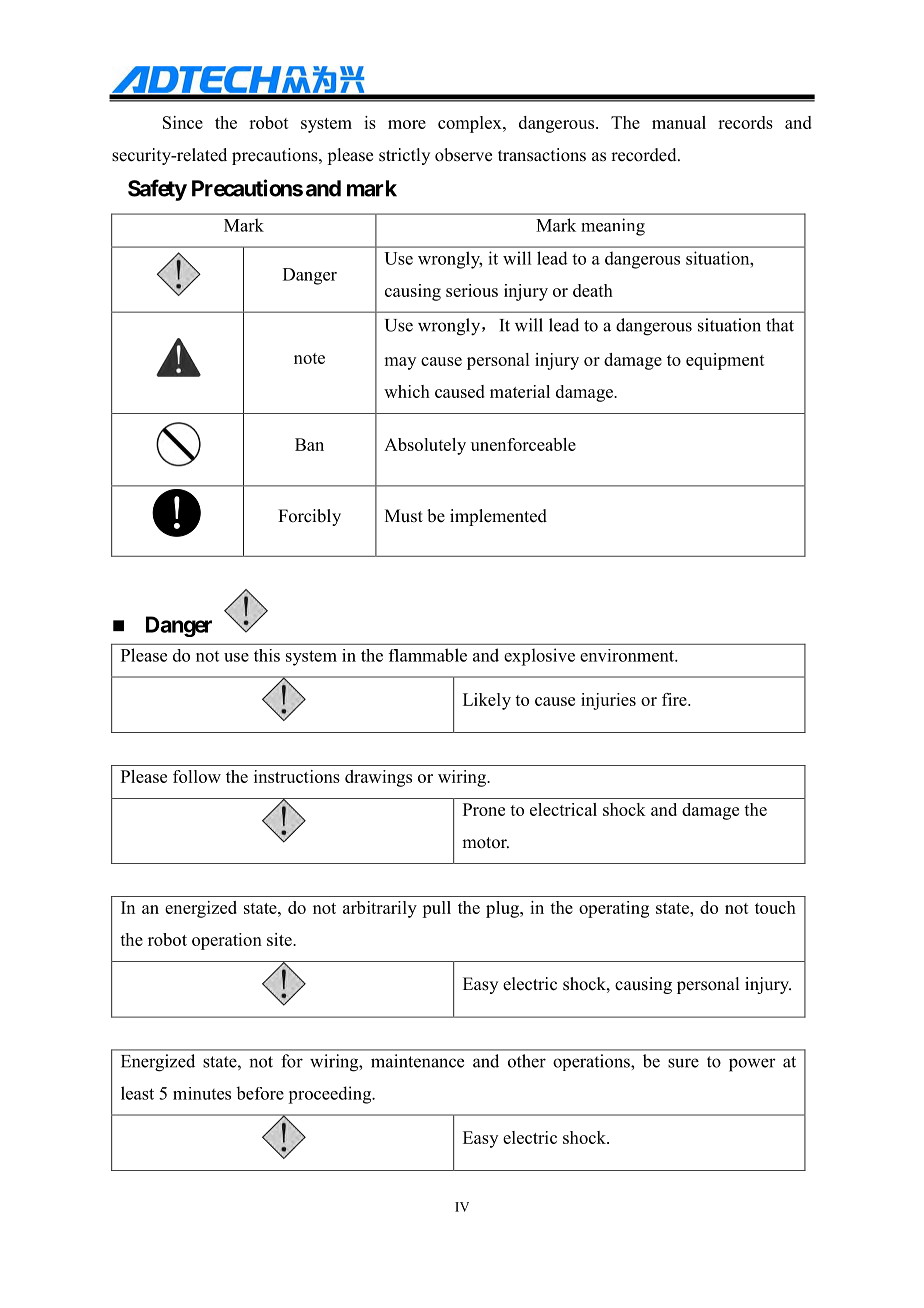  What do you see at coordinates (725, 361) in the screenshot?
I see `equipment` at bounding box center [725, 361].
